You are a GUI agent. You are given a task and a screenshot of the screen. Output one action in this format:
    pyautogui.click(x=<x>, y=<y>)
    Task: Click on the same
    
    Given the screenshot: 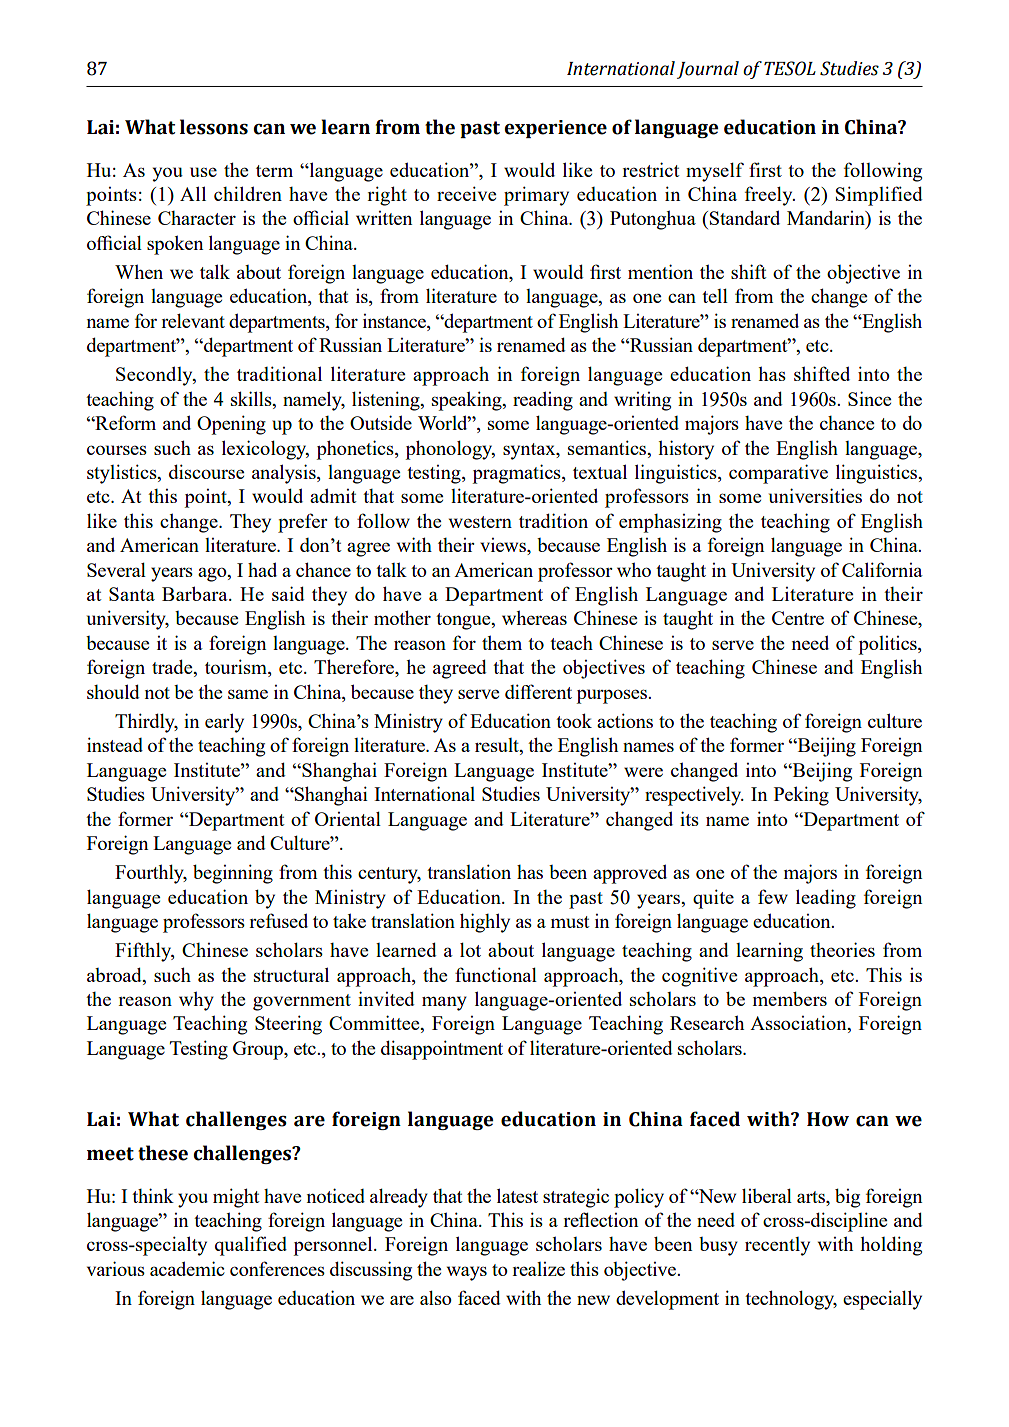 What is the action you would take?
    pyautogui.click(x=248, y=694)
